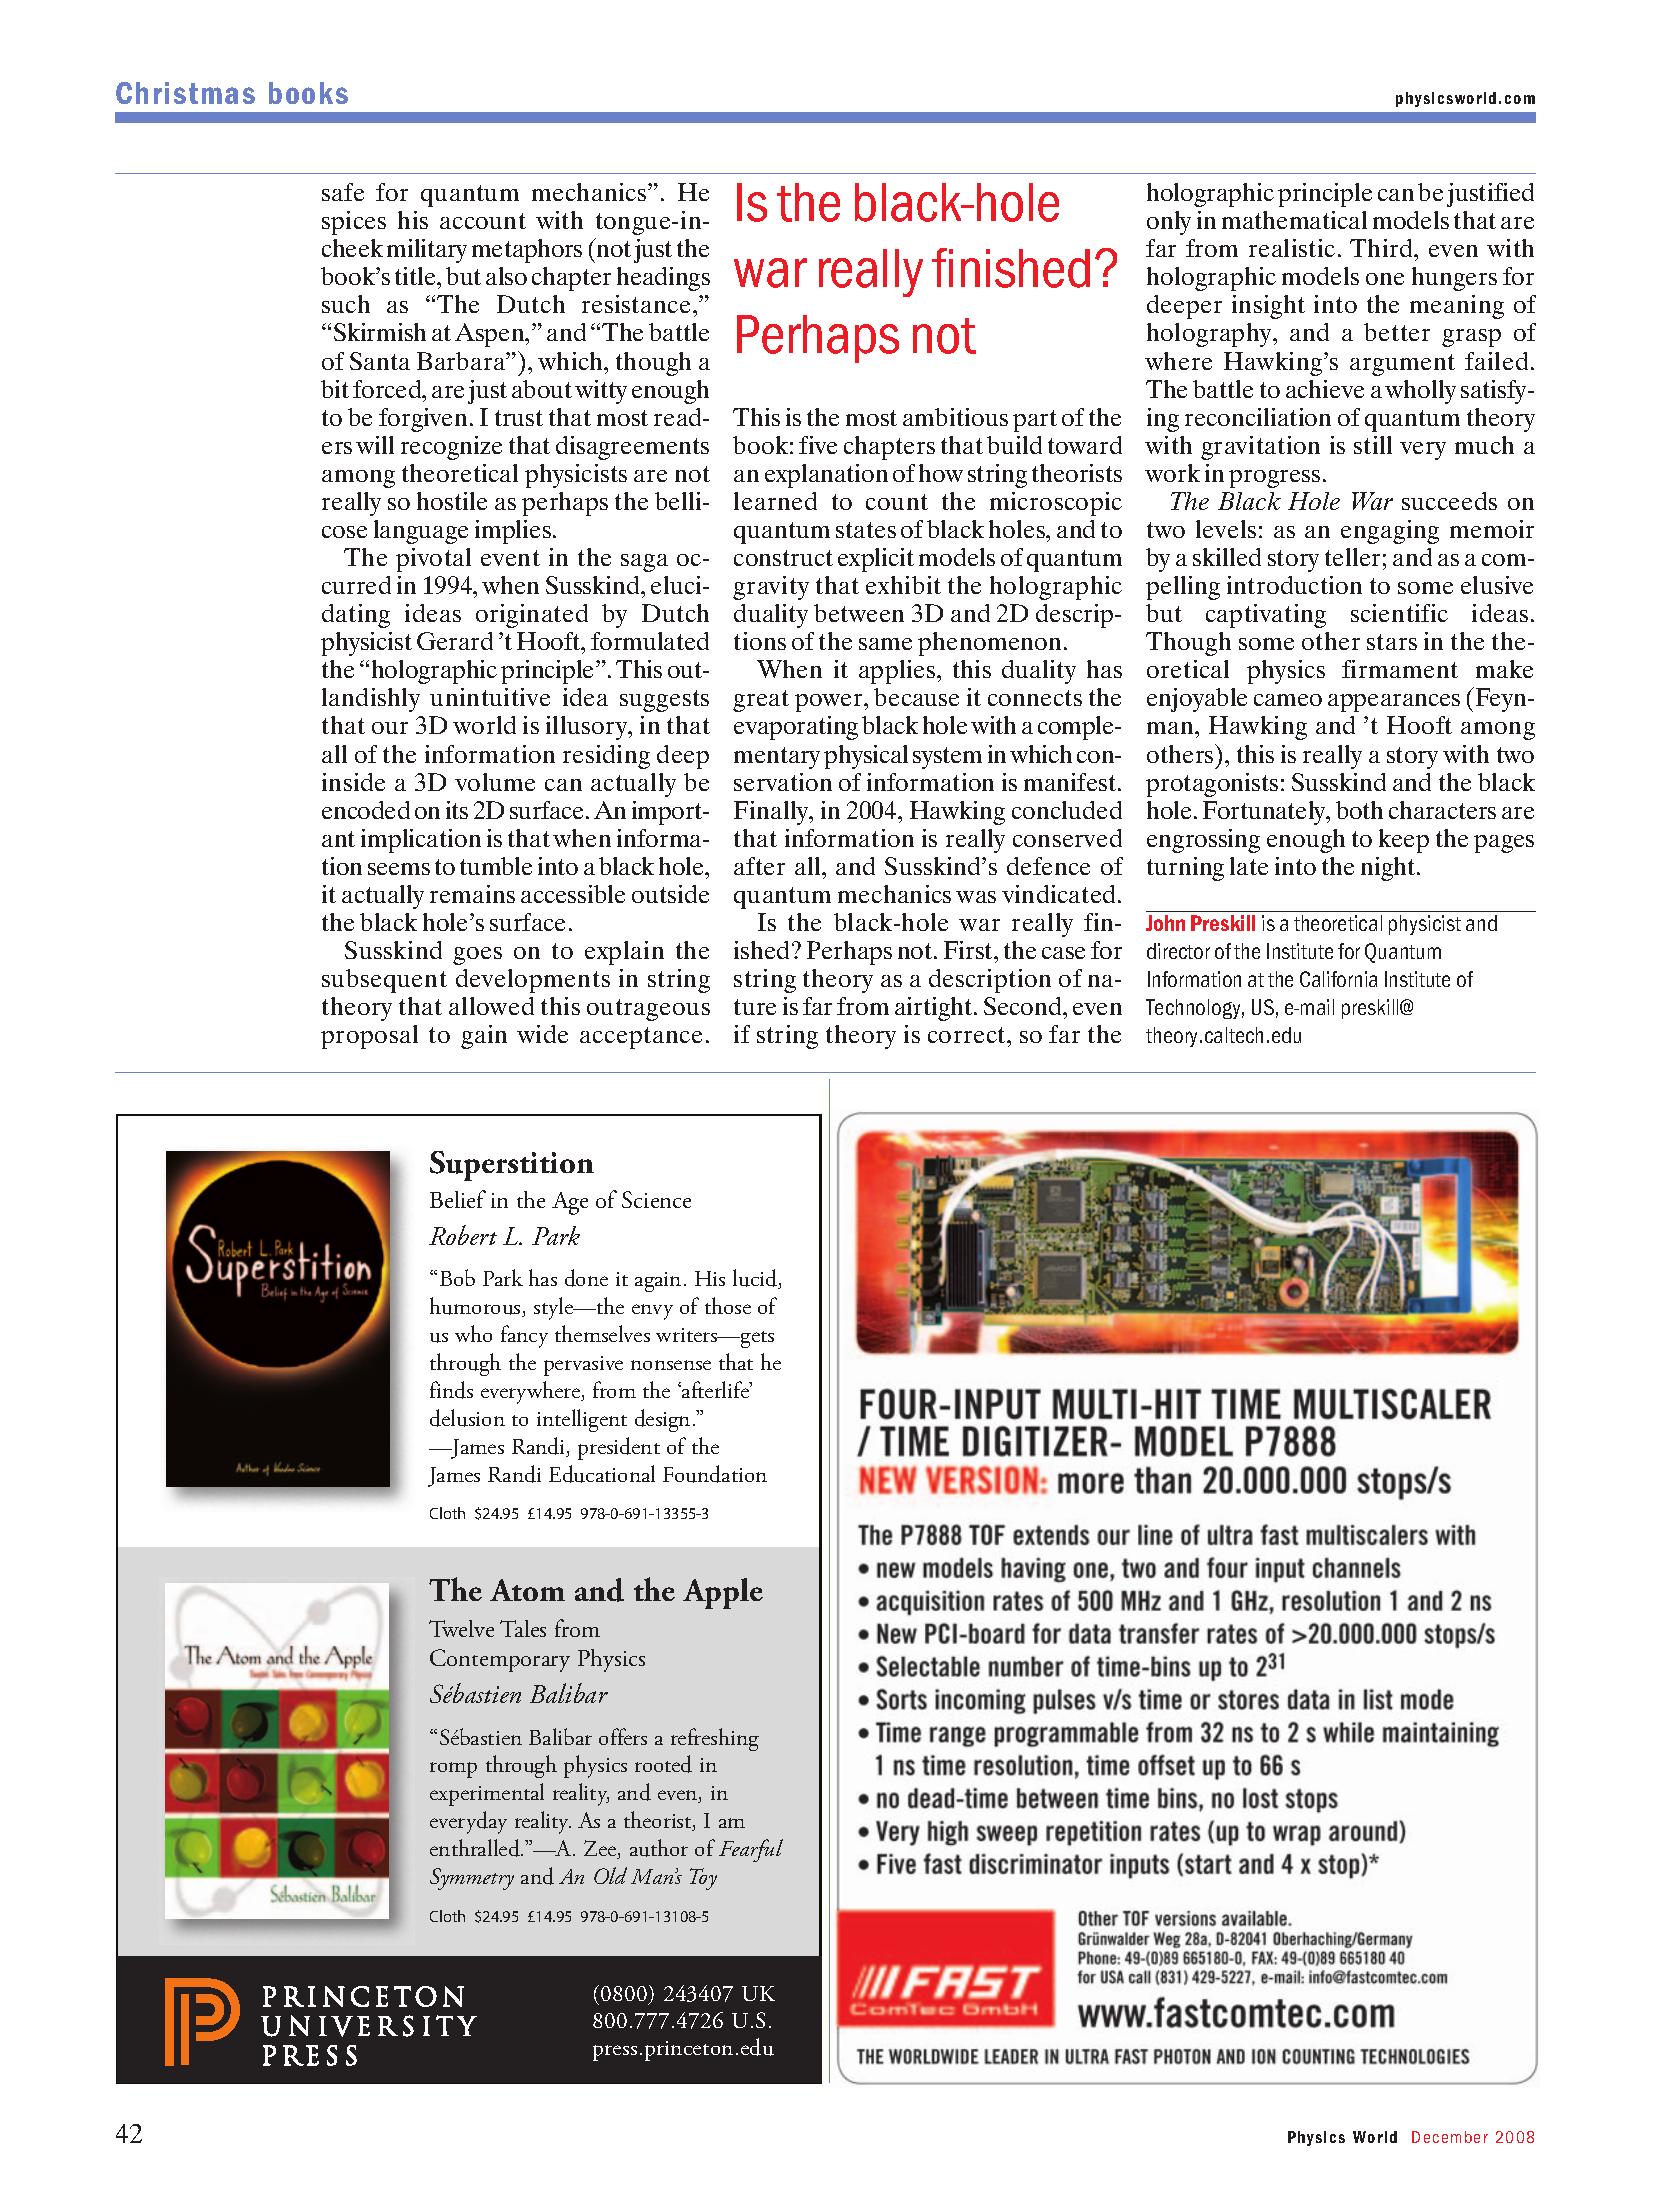 This screenshot has width=1653, height=2189. Describe the element at coordinates (369, 1037) in the screenshot. I see `proposal` at that location.
